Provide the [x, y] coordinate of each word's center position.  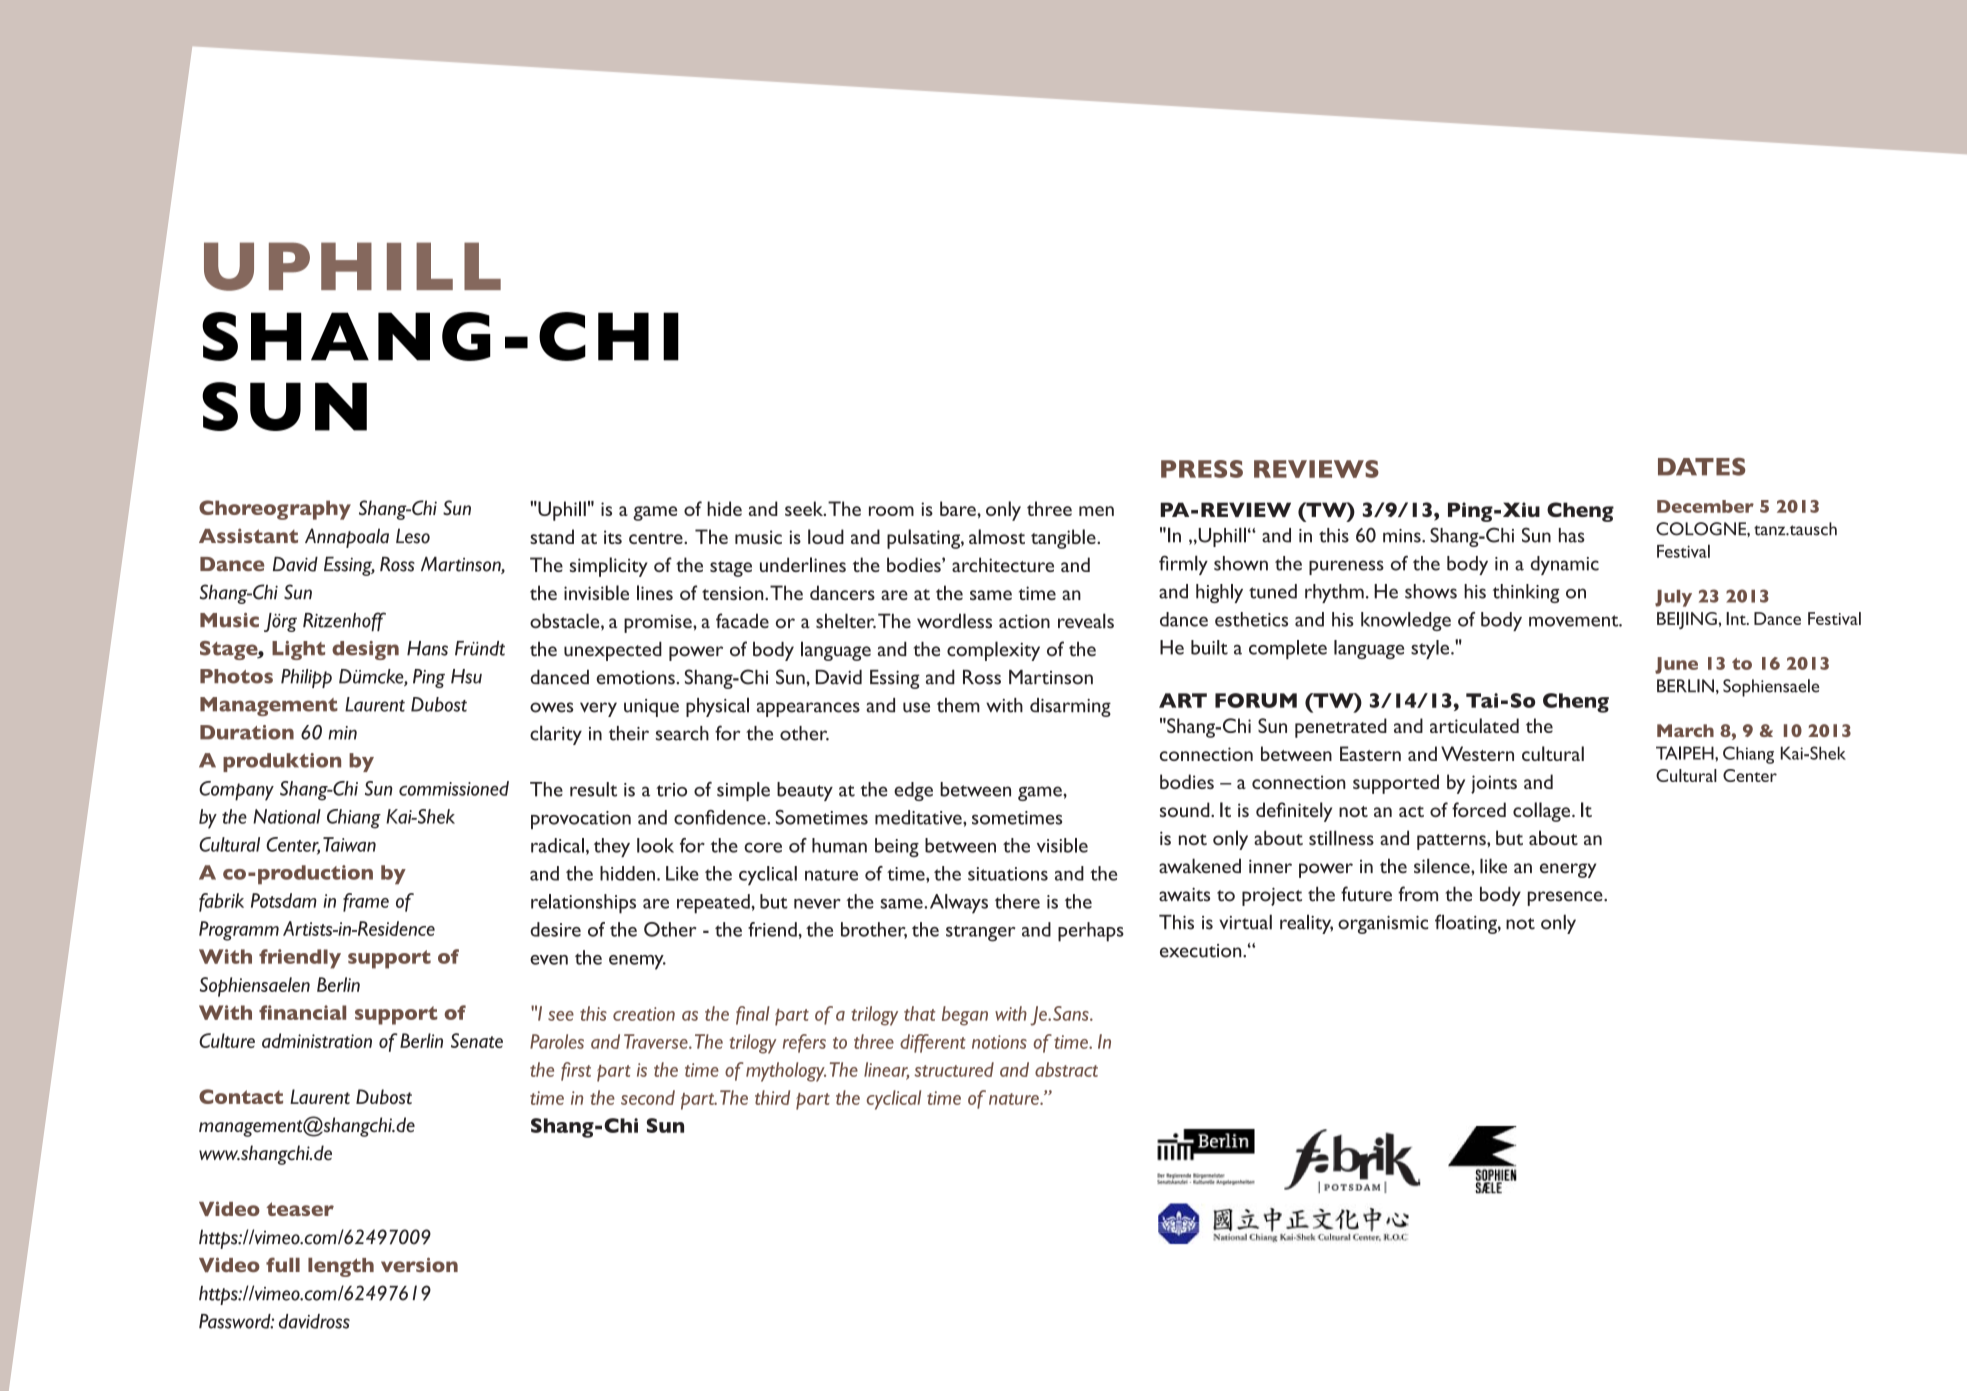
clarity [556, 735]
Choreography [275, 510]
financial [302, 1012]
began [965, 1016]
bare [959, 508]
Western [1477, 753]
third [772, 1097]
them [958, 705]
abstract [1066, 1069]
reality [1306, 924]
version [419, 1264]
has [1572, 535]
